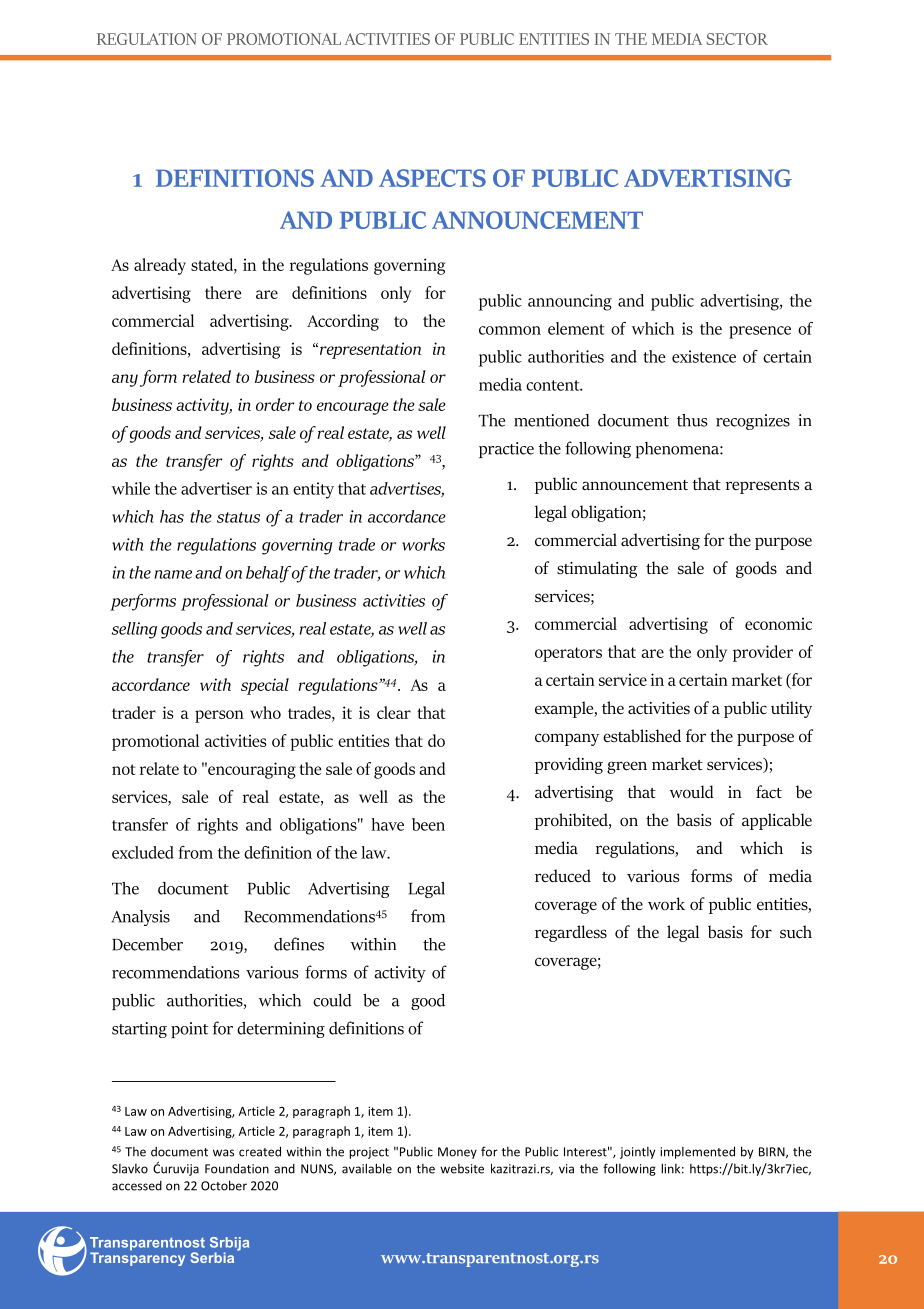 The width and height of the screenshot is (924, 1309). Describe the element at coordinates (428, 824) in the screenshot. I see `been` at that location.
